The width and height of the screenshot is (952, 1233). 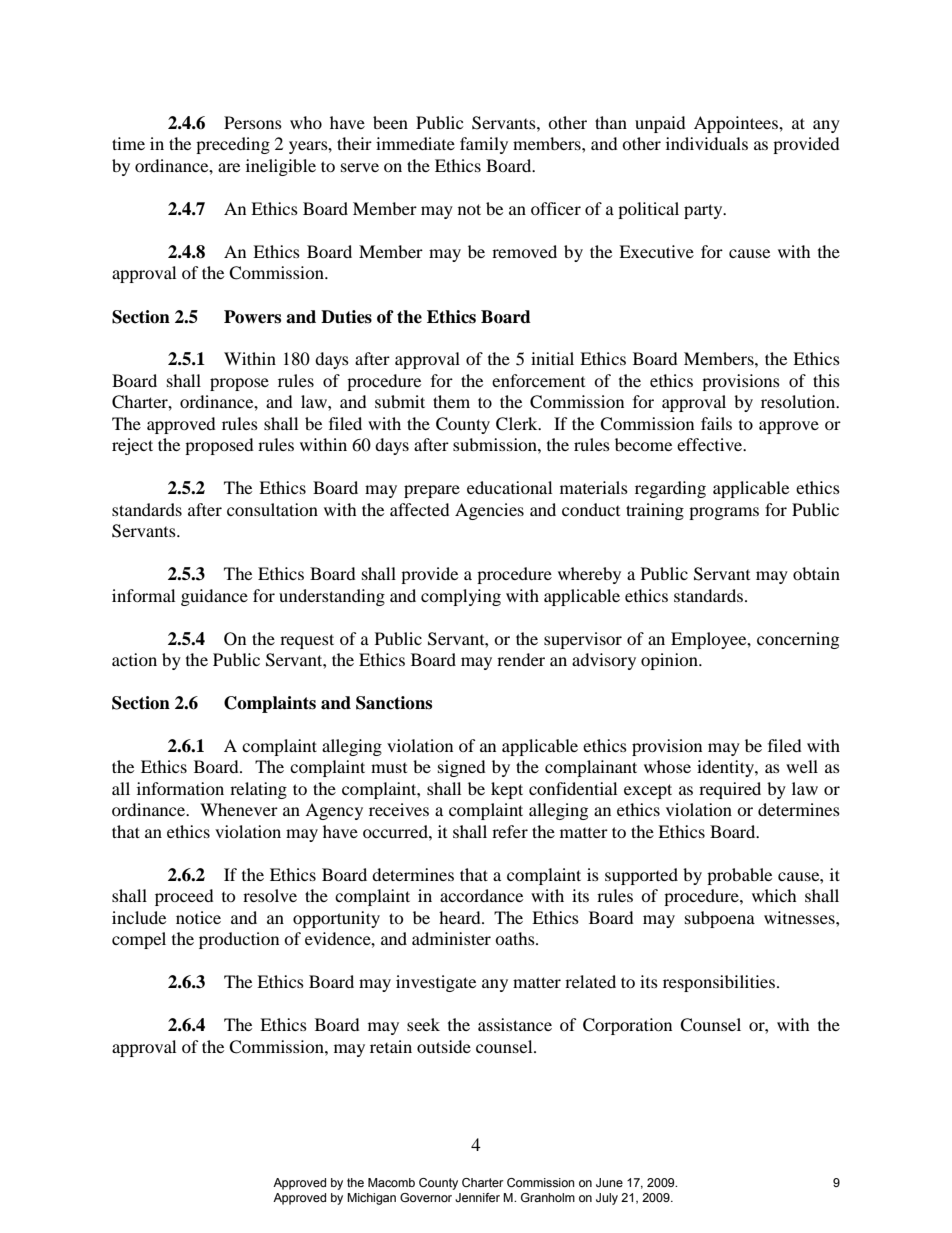 What do you see at coordinates (198, 917) in the screenshot?
I see `notice` at bounding box center [198, 917].
